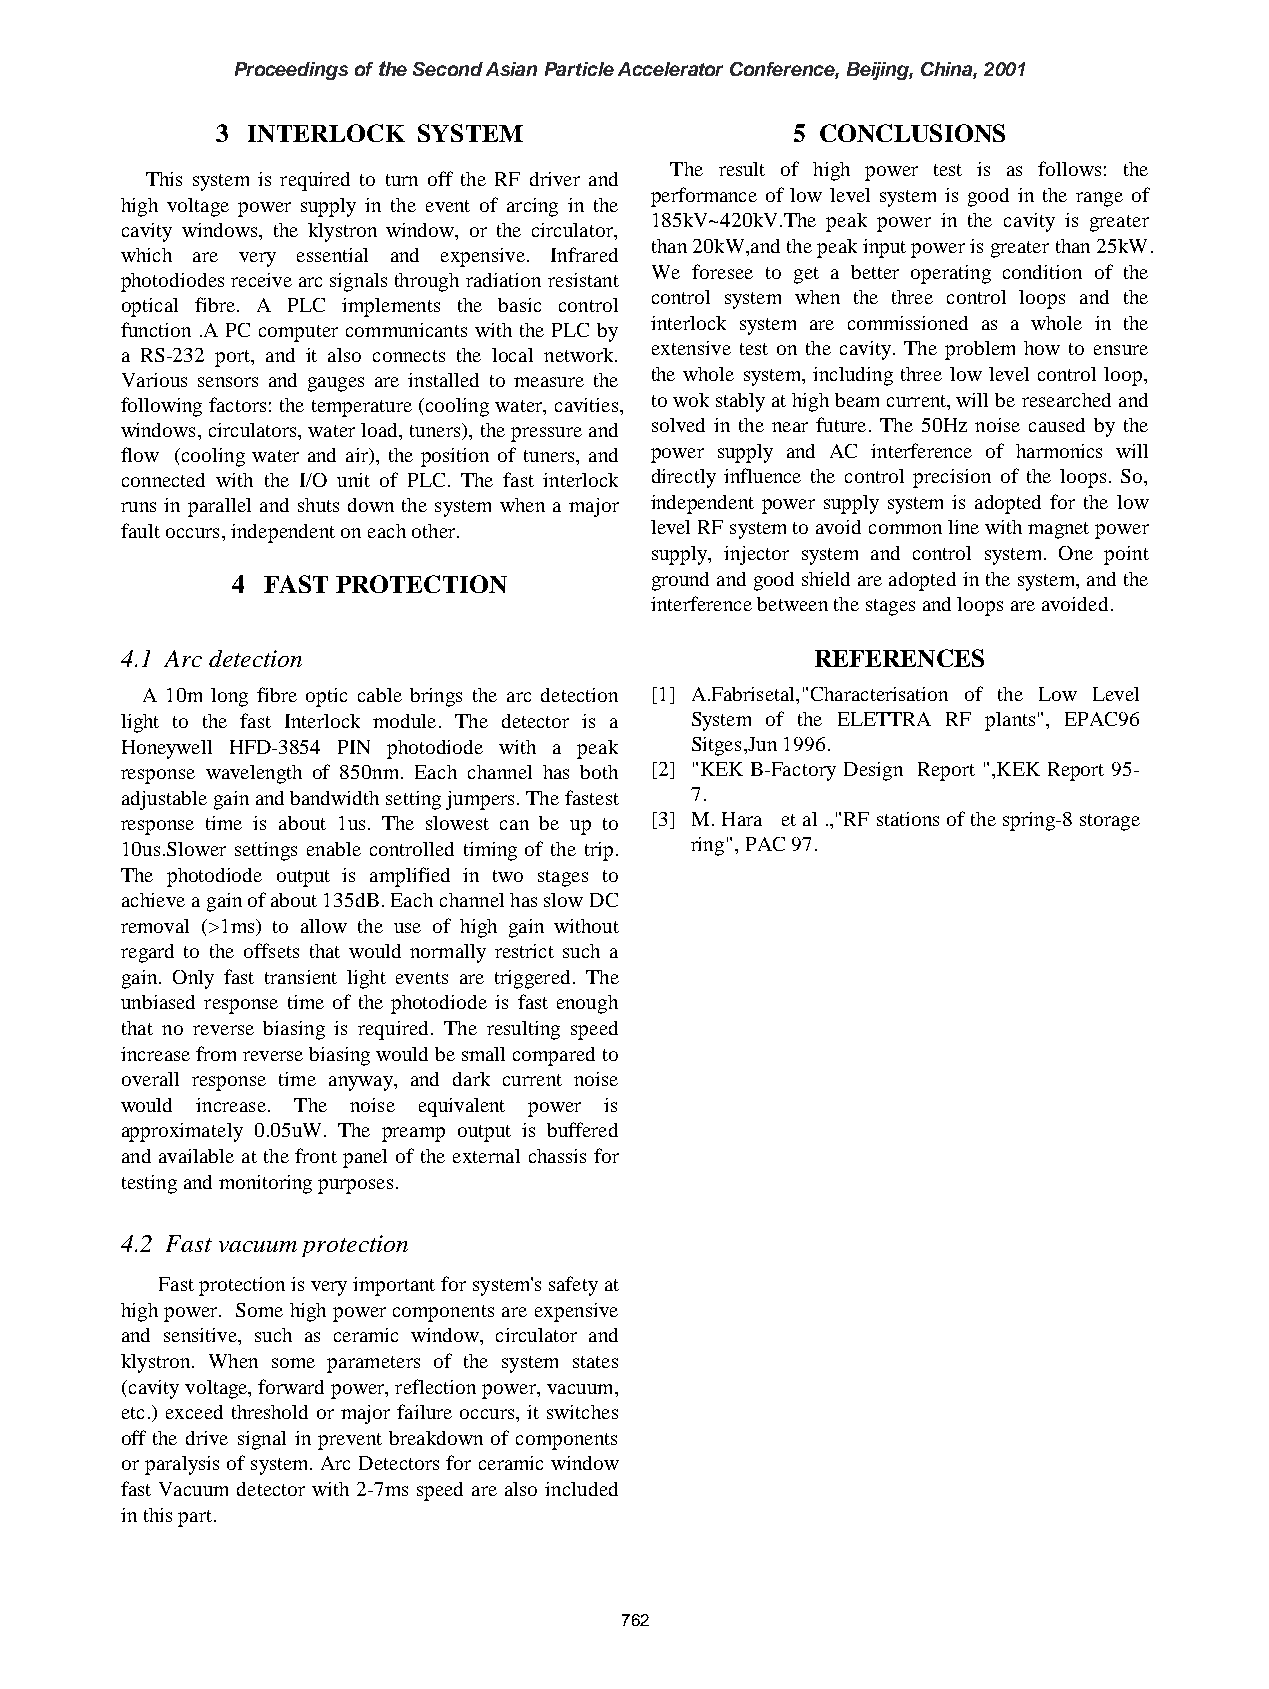 The image size is (1269, 1689). I want to click on performance, so click(704, 197).
